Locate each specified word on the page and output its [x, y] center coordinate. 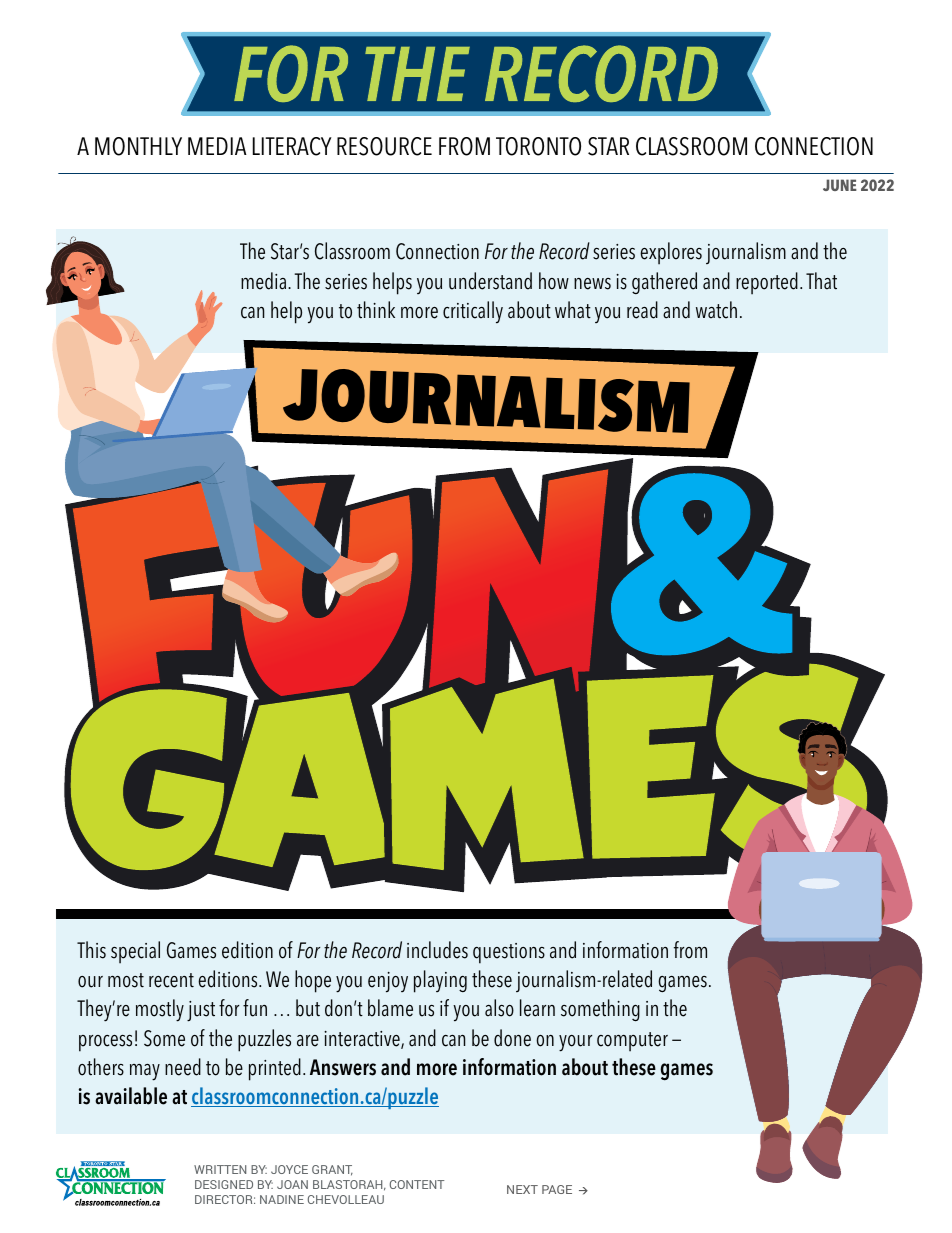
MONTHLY [138, 146]
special [135, 952]
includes [437, 950]
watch [716, 310]
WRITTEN [220, 1169]
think [376, 310]
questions [509, 953]
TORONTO [538, 146]
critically [473, 312]
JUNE [840, 185]
